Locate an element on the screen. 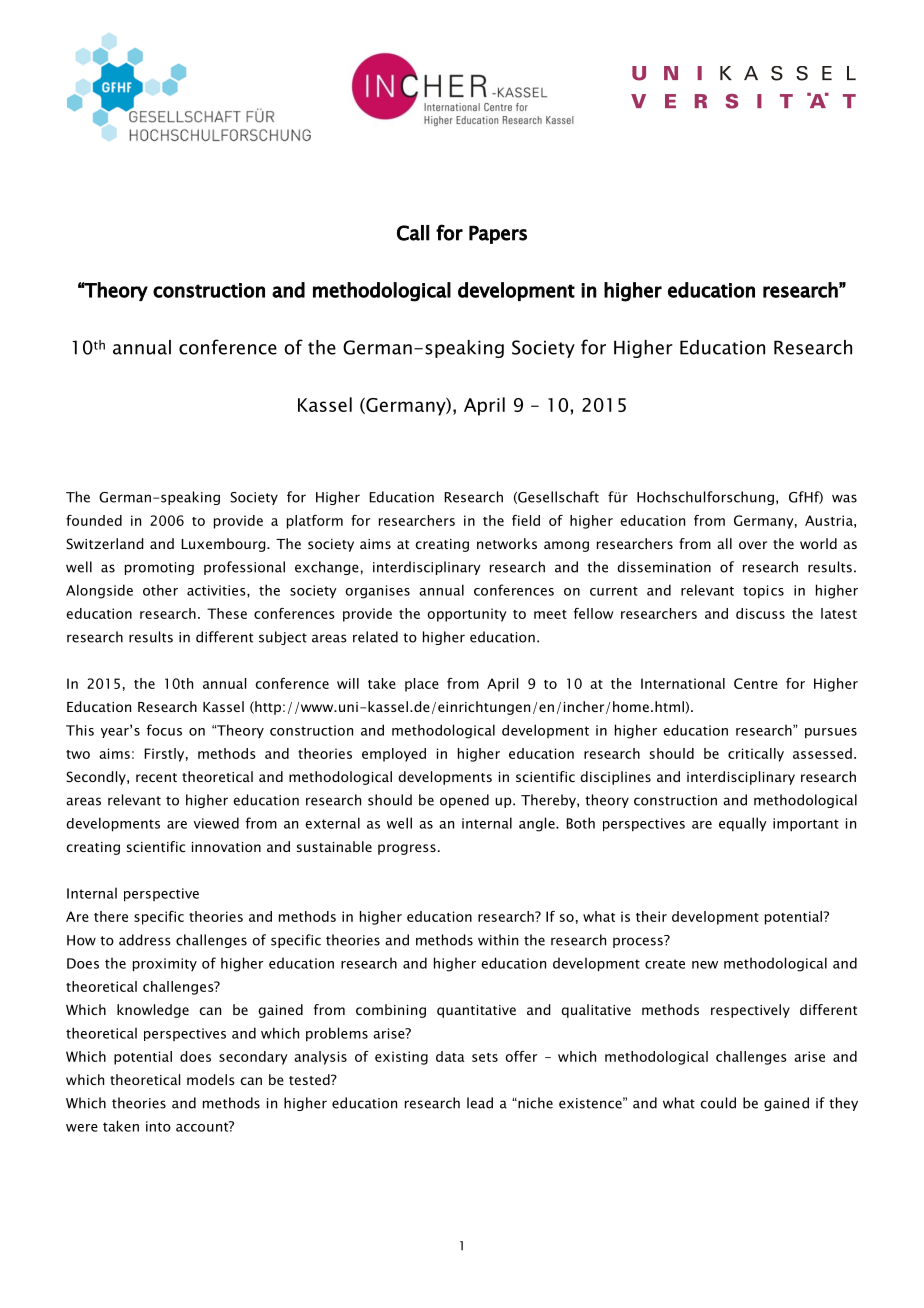  over is located at coordinates (753, 545).
